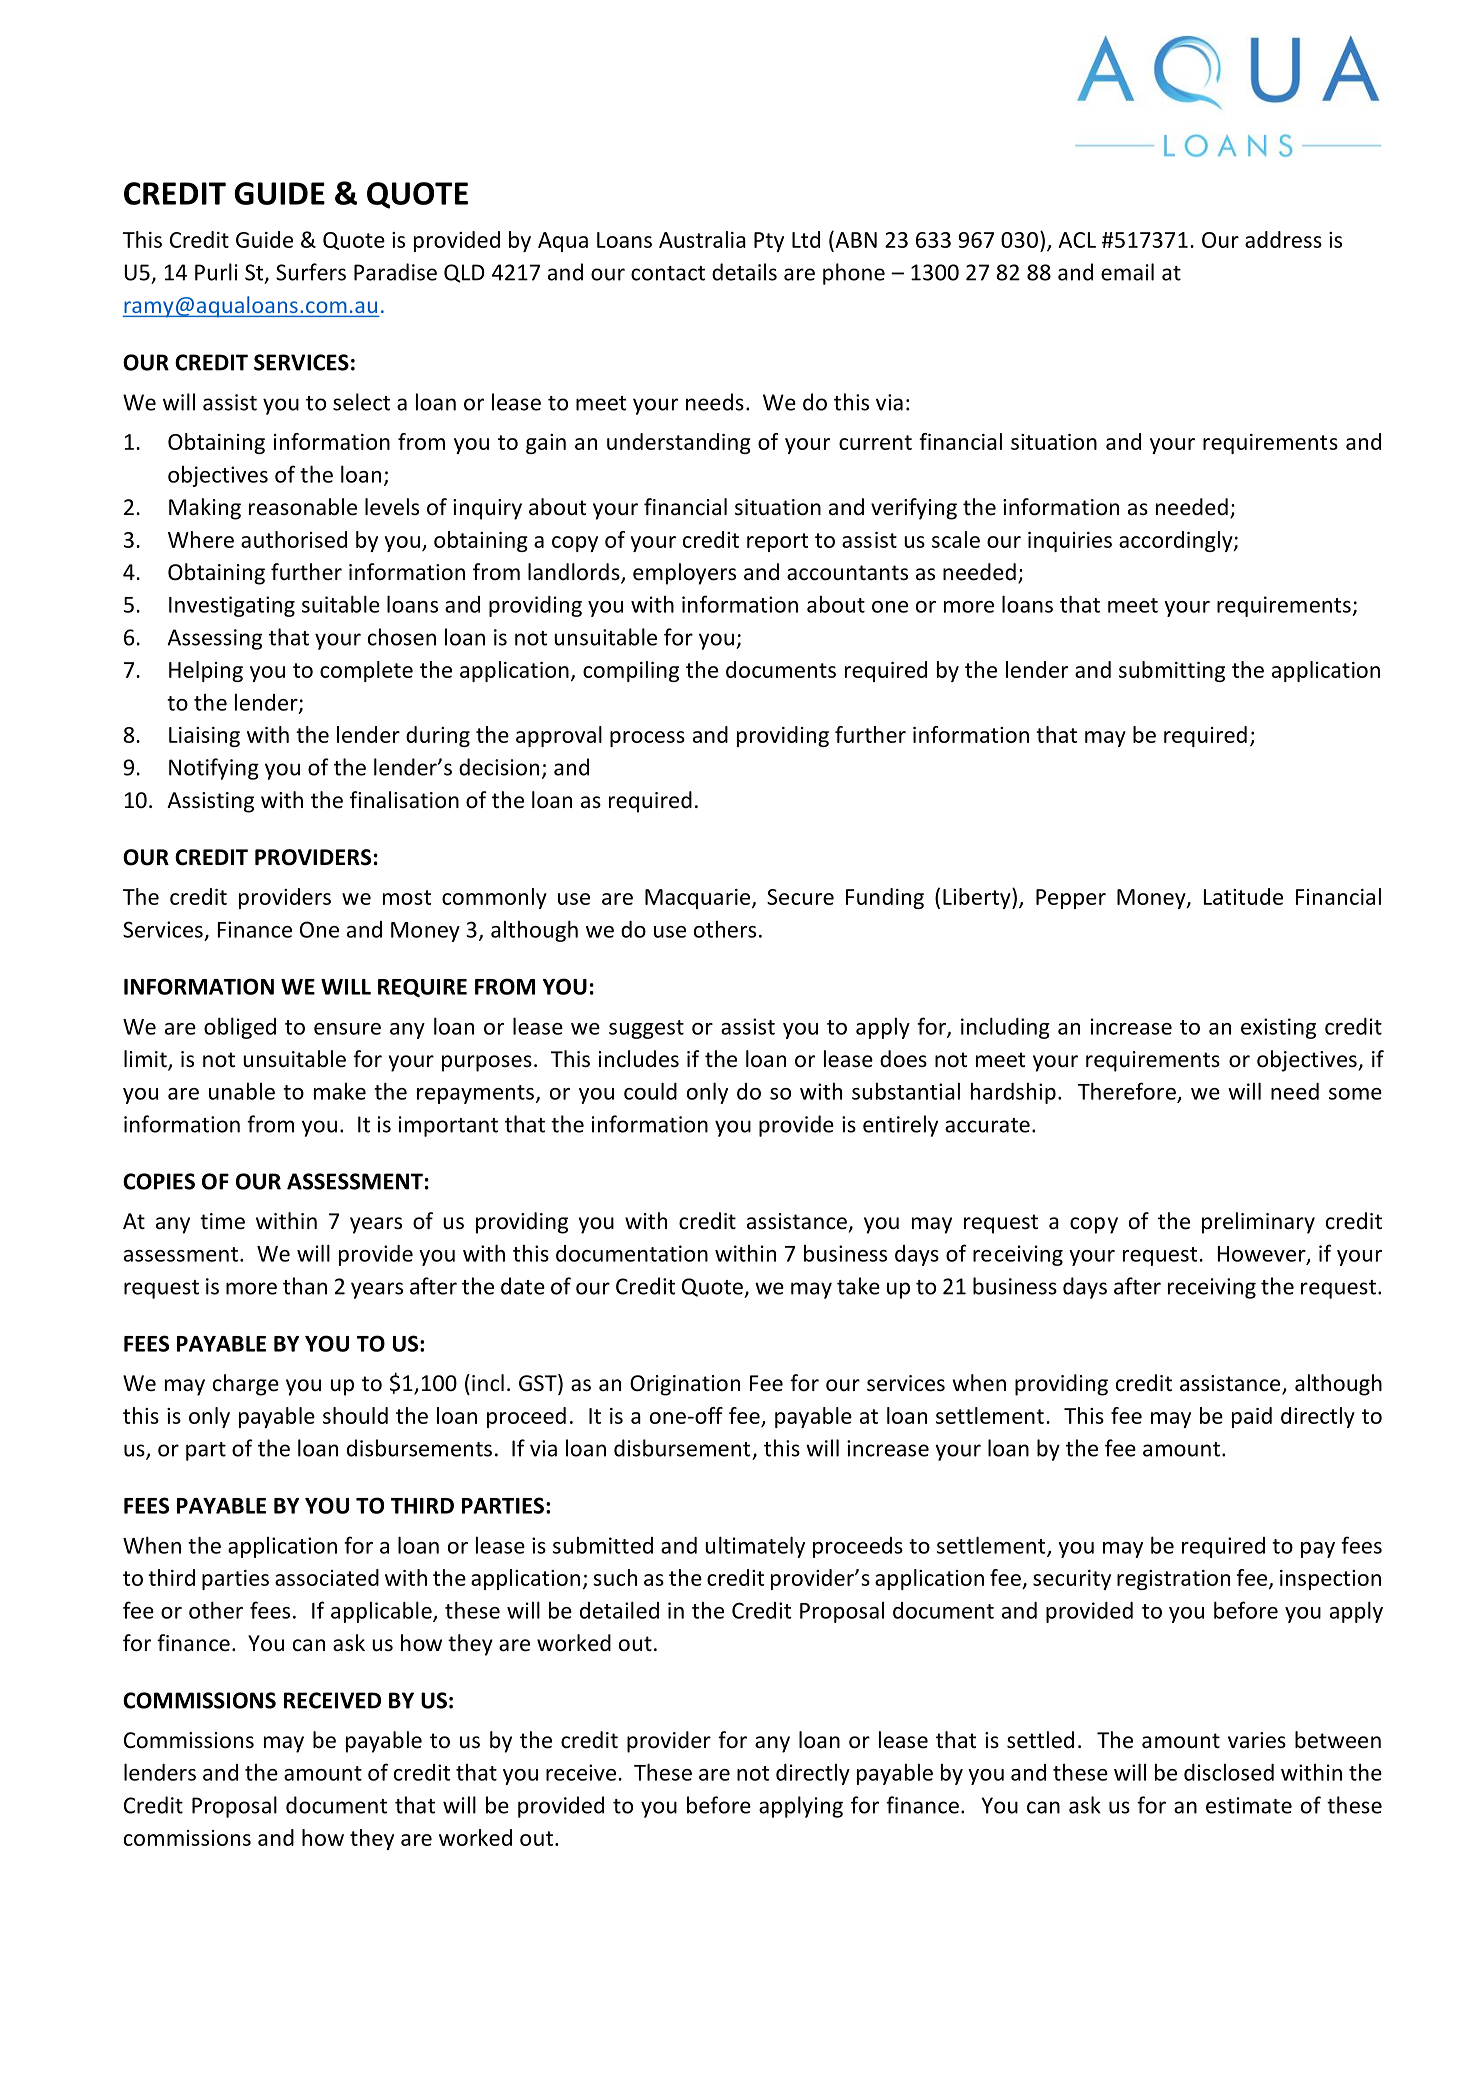  I want to click on Surfers, so click(311, 272).
